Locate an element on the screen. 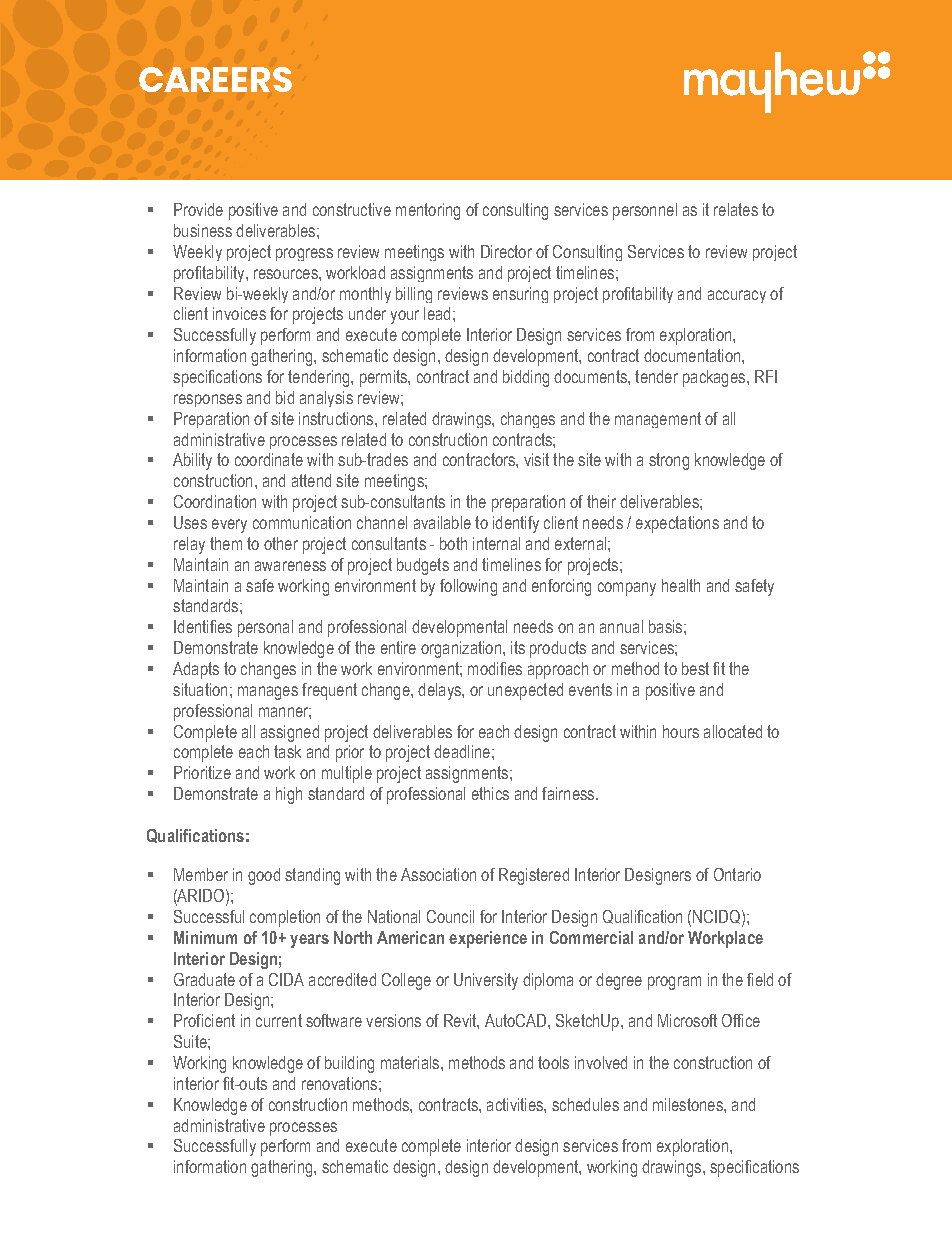 This screenshot has height=1233, width=952. personal is located at coordinates (265, 628).
